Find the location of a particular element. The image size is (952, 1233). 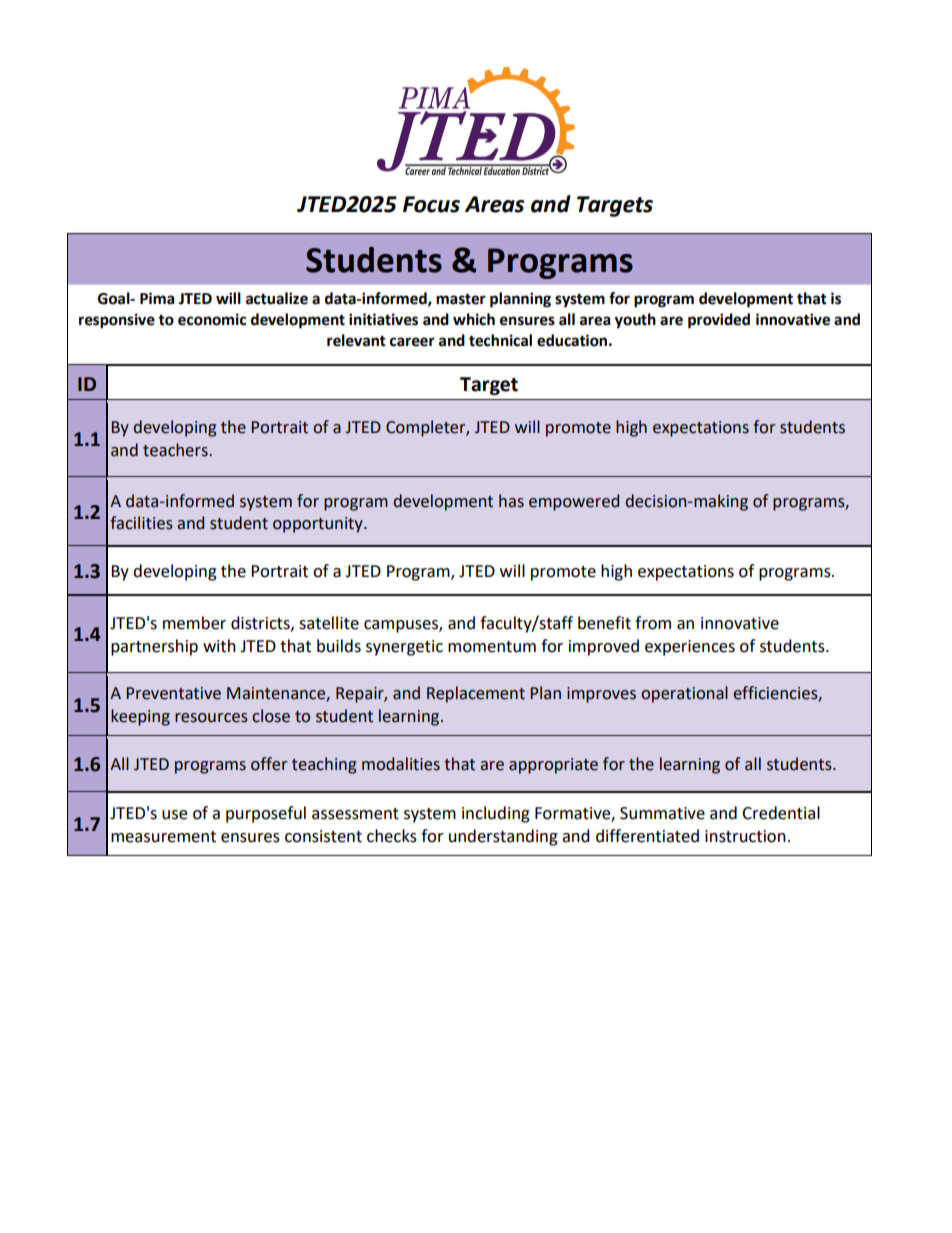

operational is located at coordinates (684, 694).
